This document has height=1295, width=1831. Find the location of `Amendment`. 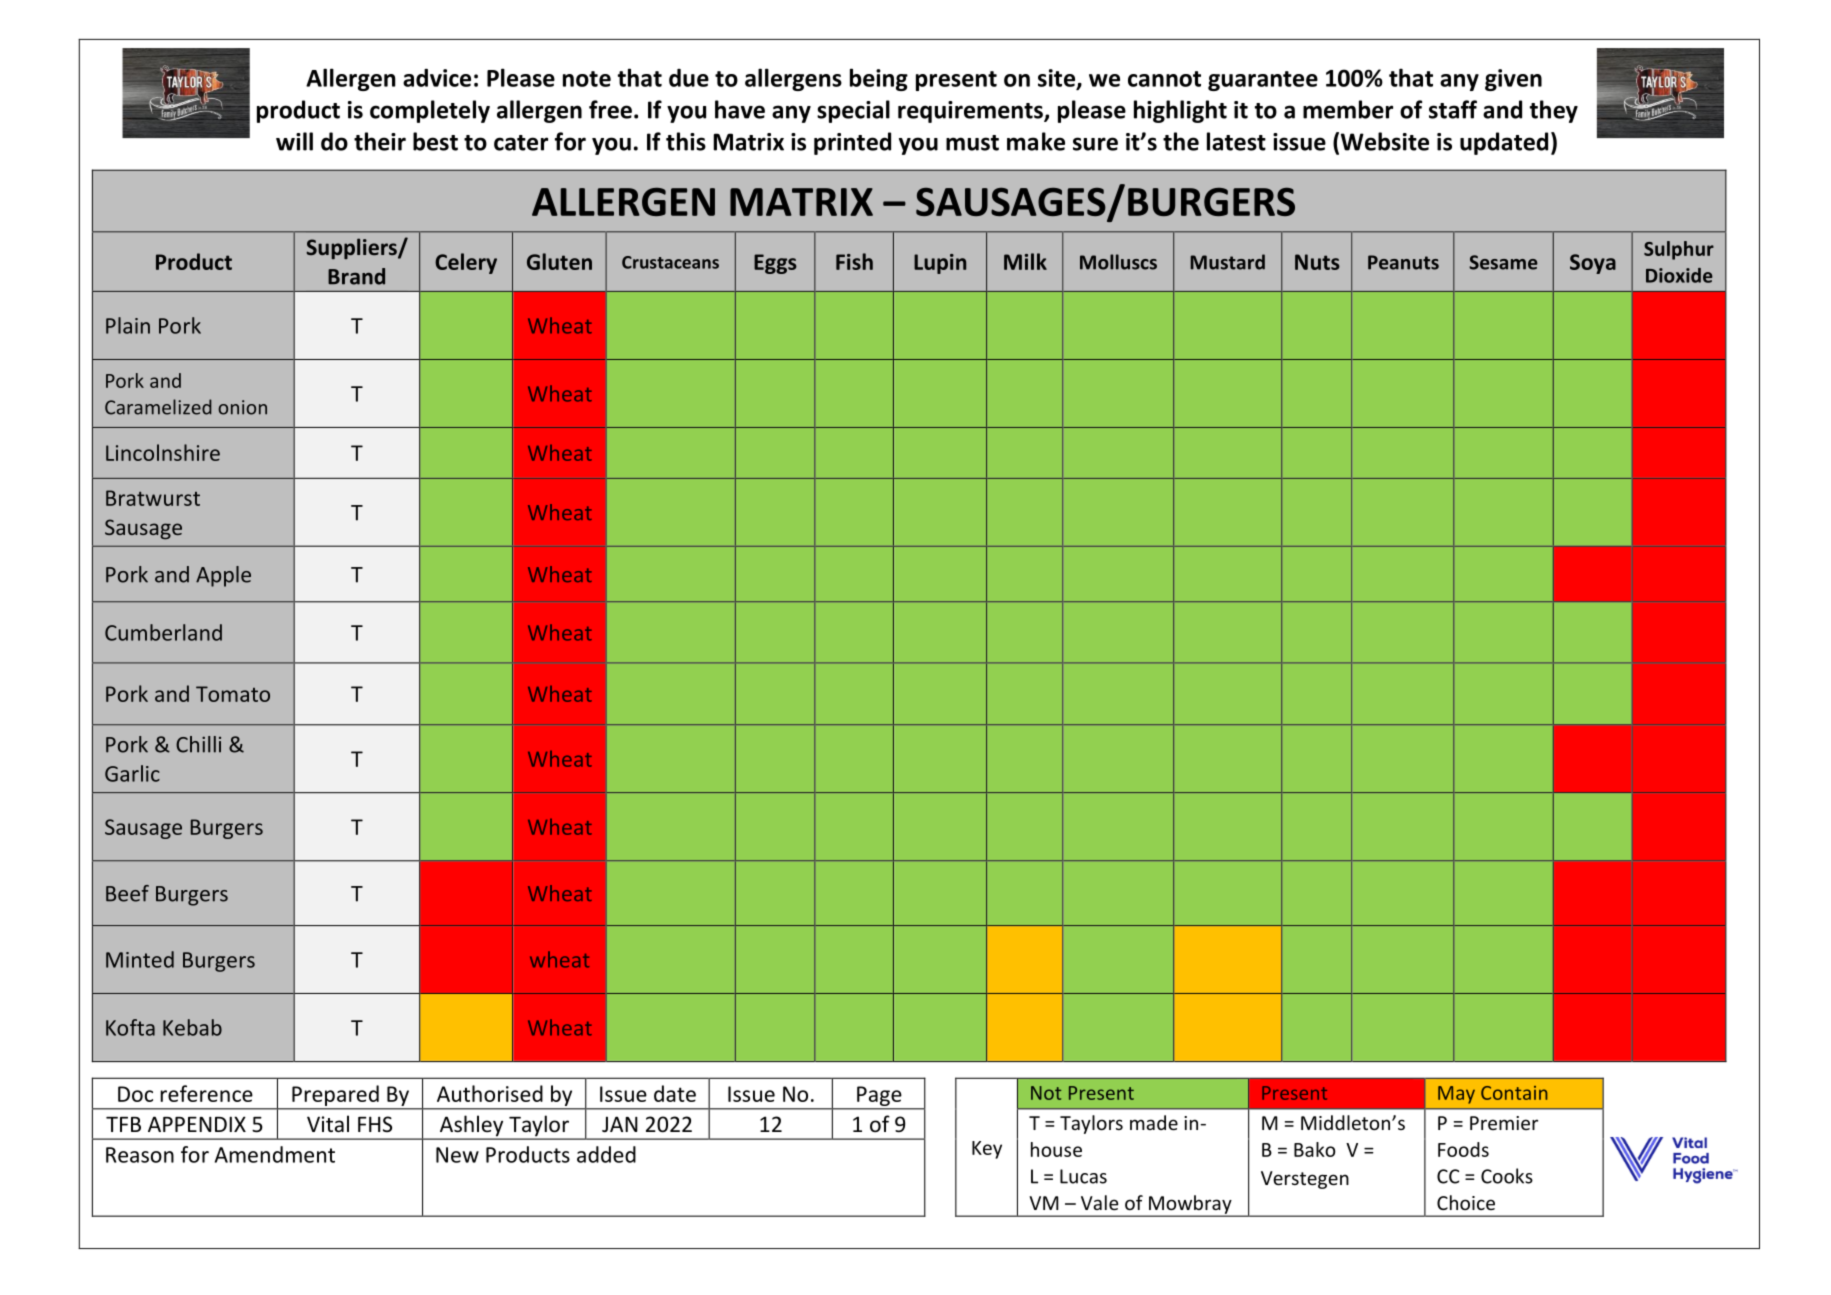

Amendment is located at coordinates (275, 1154).
